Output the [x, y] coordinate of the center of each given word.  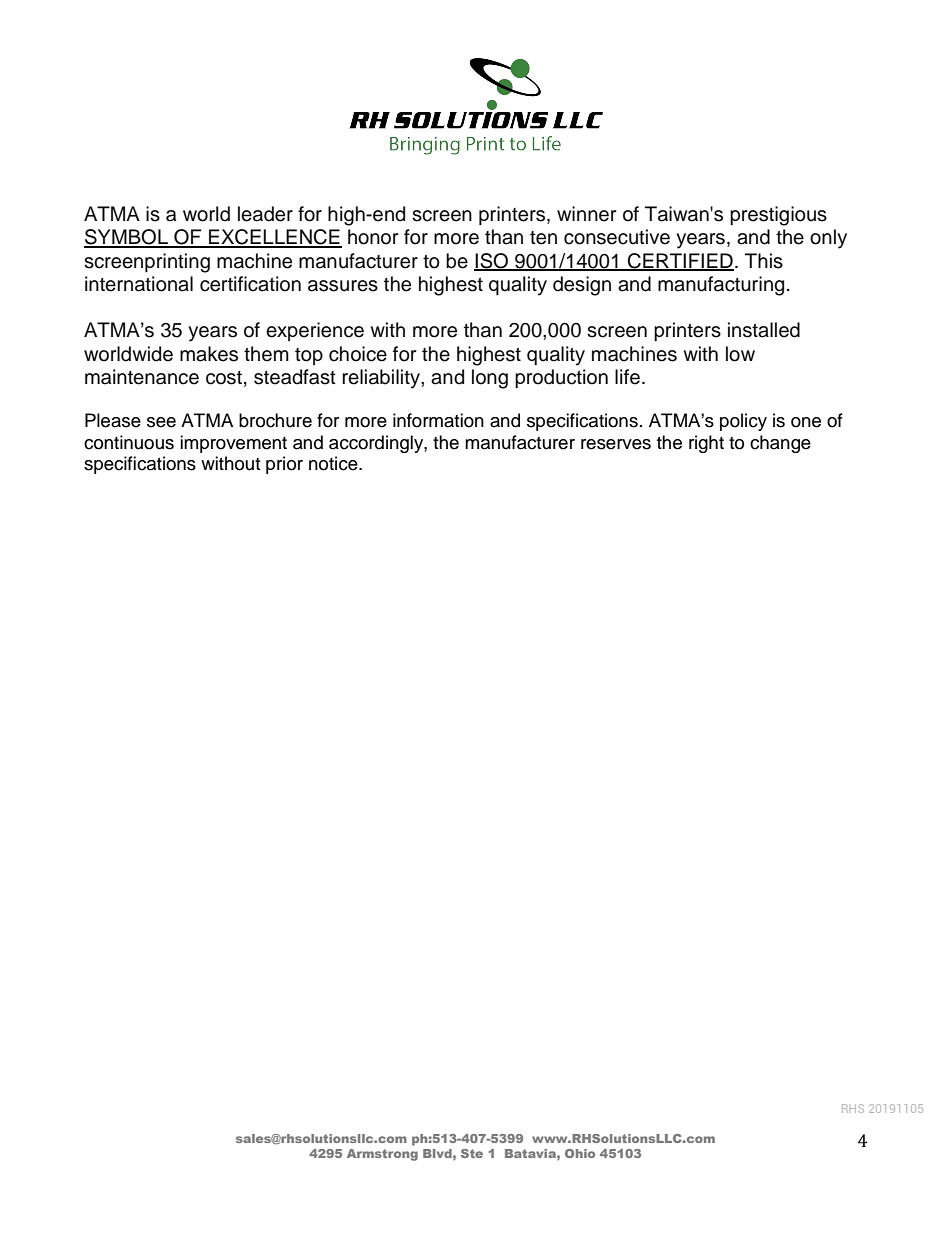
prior [284, 465]
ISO [492, 261]
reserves [616, 444]
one [806, 422]
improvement [233, 444]
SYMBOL [127, 238]
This [764, 261]
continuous [129, 442]
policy [743, 422]
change [780, 444]
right [706, 444]
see [161, 422]
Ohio [580, 1153]
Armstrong [382, 1155]
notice [334, 463]
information [438, 420]
